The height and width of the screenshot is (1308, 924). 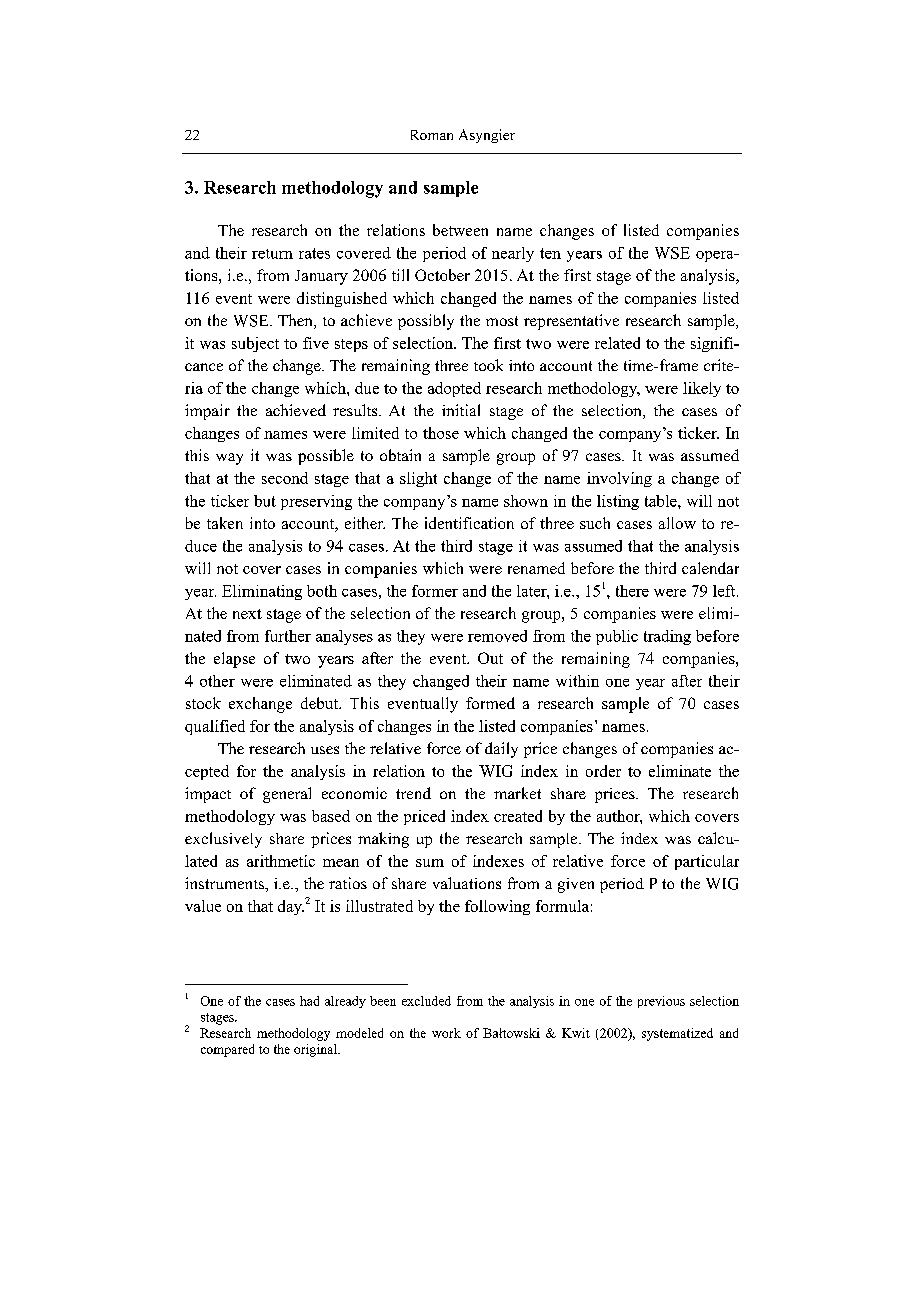 I want to click on order, so click(x=603, y=771).
